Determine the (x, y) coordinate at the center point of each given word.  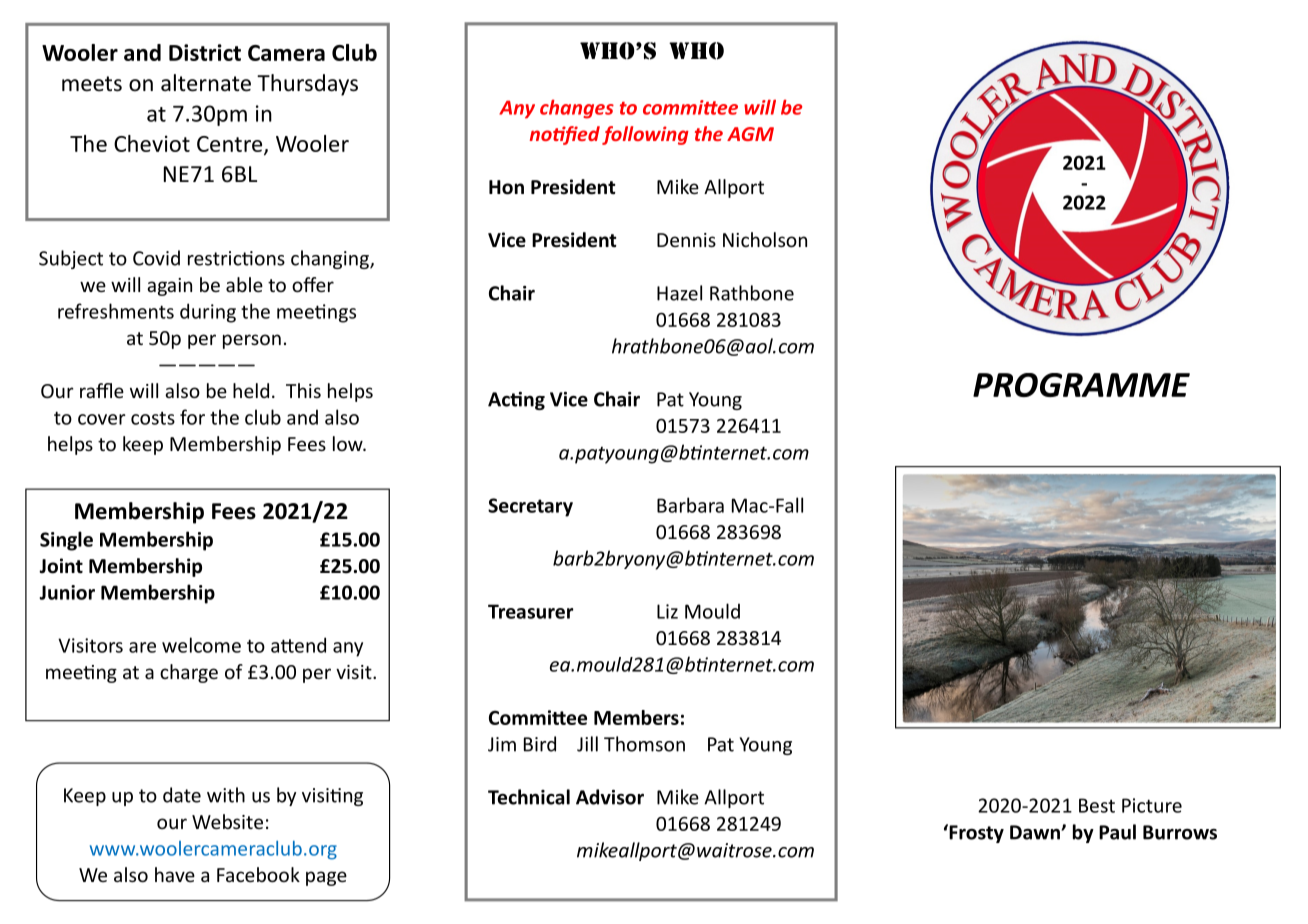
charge (189, 673)
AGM (750, 134)
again (169, 287)
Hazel (679, 293)
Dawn (1036, 832)
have (175, 874)
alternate (206, 83)
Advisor (610, 797)
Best (1097, 805)
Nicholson (765, 239)
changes (577, 109)
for (192, 417)
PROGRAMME (1081, 385)
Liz (667, 611)
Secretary (530, 507)
